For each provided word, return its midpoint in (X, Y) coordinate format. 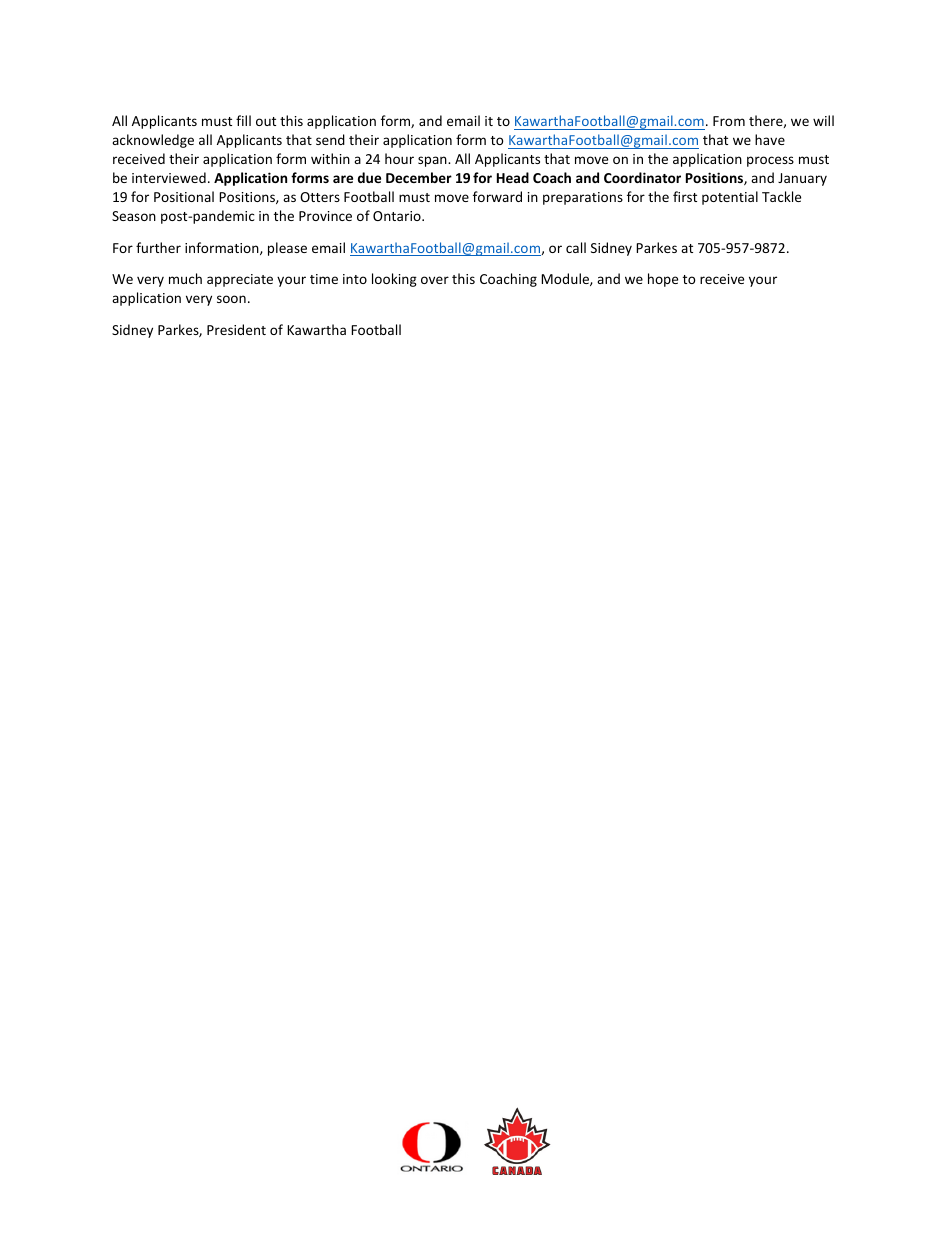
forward (497, 196)
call (576, 247)
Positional (184, 196)
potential (730, 198)
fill (243, 120)
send (330, 139)
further (158, 247)
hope (663, 280)
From (729, 121)
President (236, 329)
